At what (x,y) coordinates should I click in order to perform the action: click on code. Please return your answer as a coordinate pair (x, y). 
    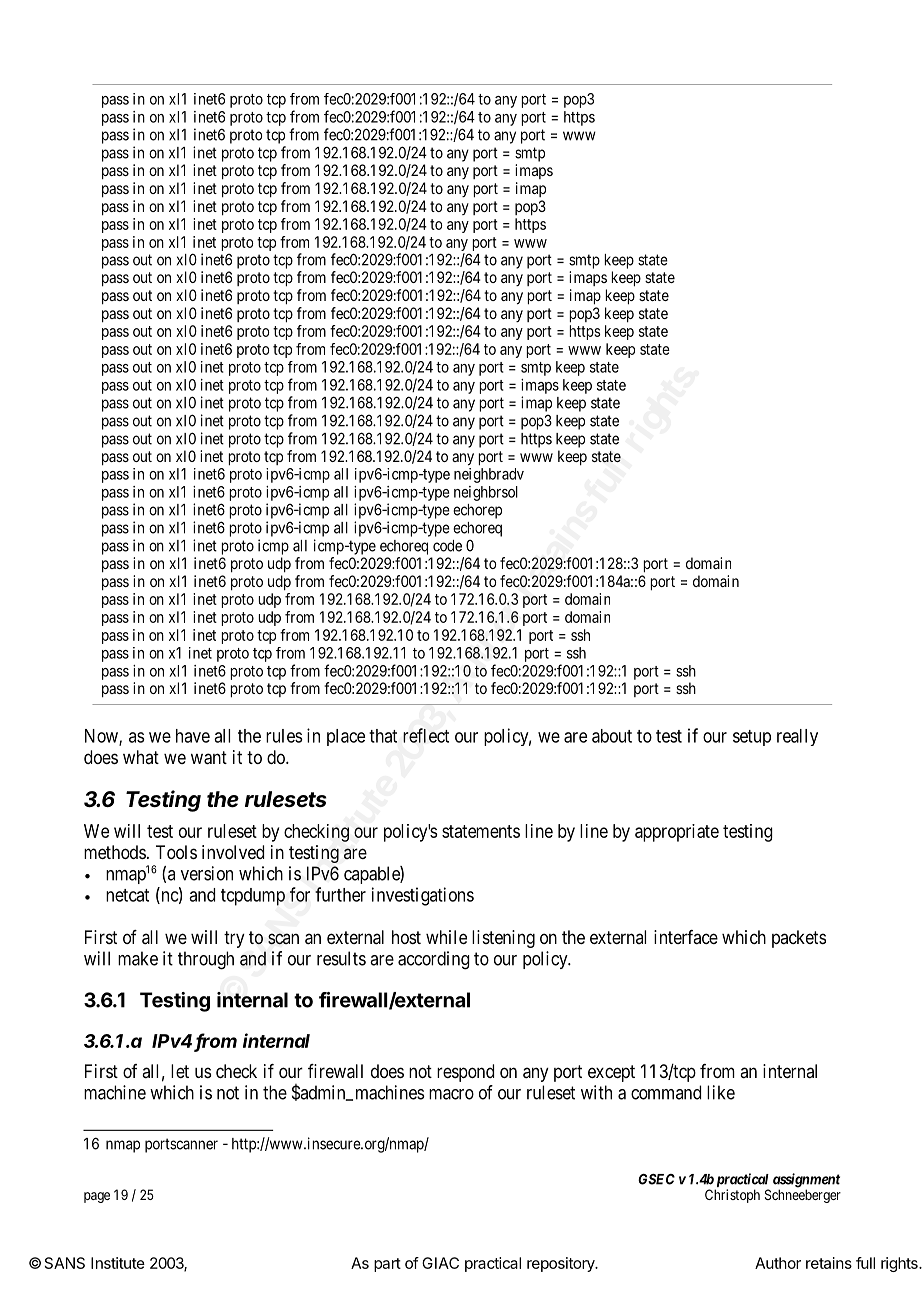
    Looking at the image, I should click on (447, 546).
